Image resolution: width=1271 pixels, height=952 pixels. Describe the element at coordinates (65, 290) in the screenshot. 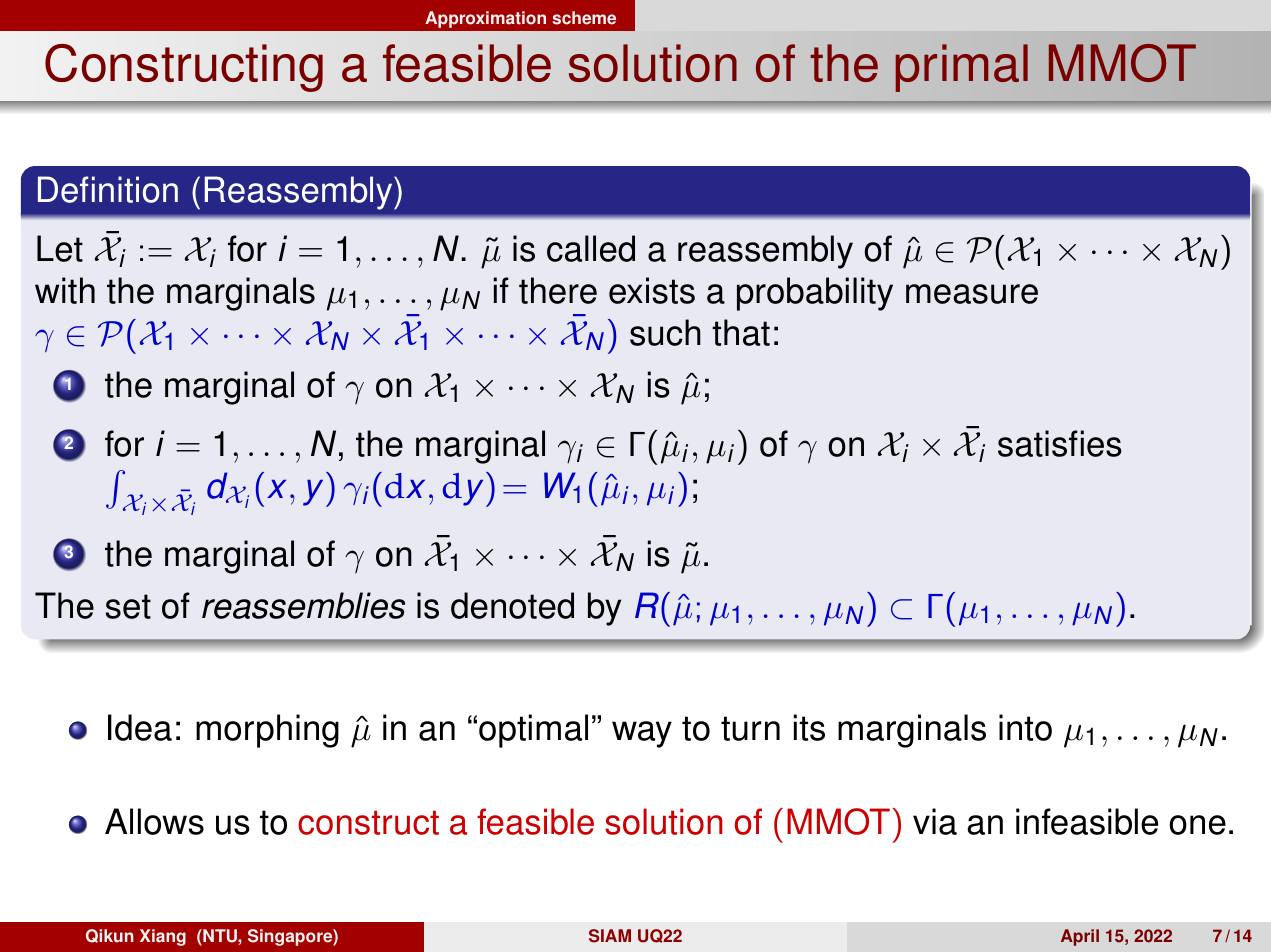

I see `with` at that location.
